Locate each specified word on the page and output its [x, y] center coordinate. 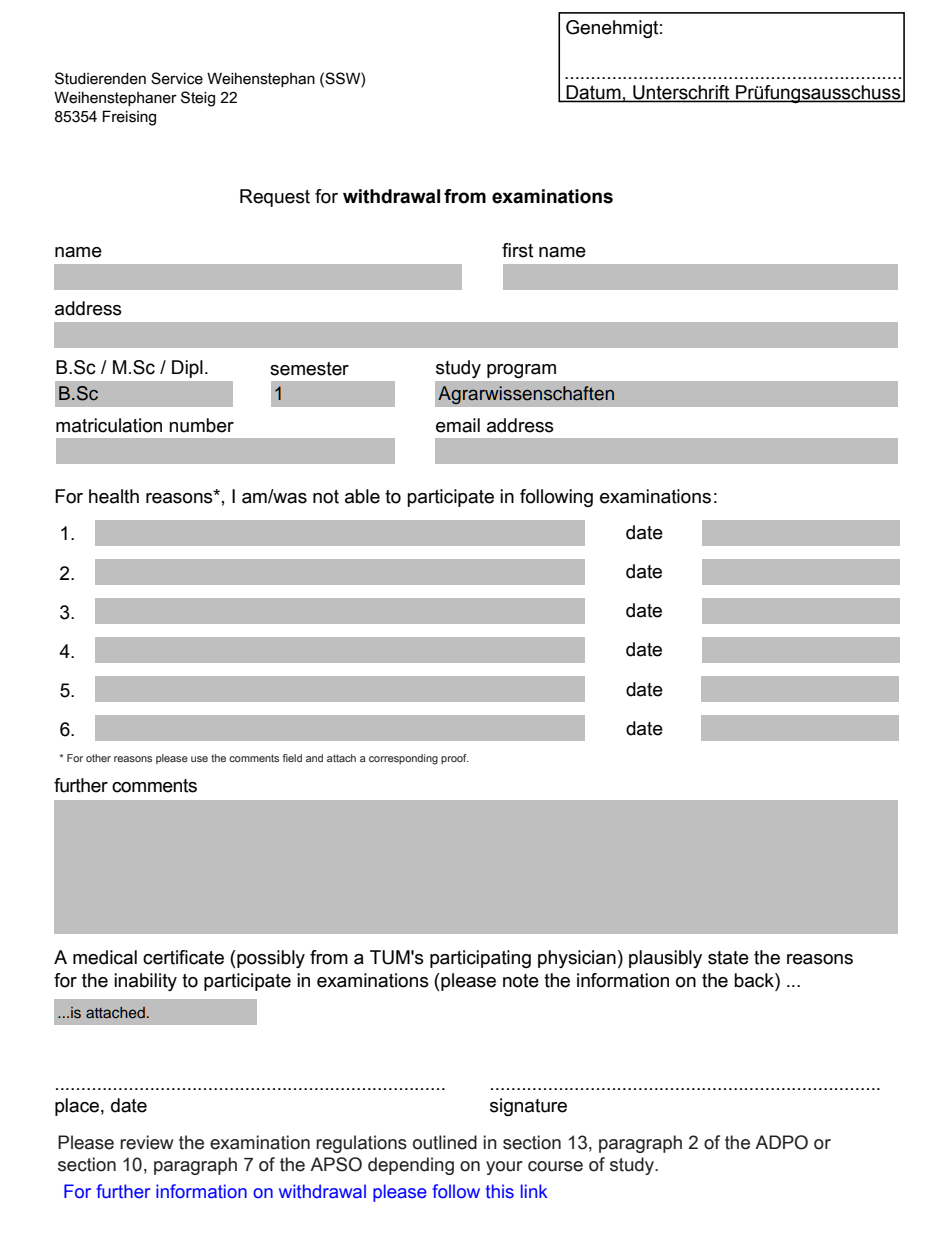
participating [480, 959]
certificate [183, 957]
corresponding [403, 759]
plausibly [665, 959]
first [518, 250]
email [458, 425]
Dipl [187, 369]
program [521, 371]
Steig [198, 99]
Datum [593, 93]
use [199, 759]
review [147, 1142]
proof [454, 759]
